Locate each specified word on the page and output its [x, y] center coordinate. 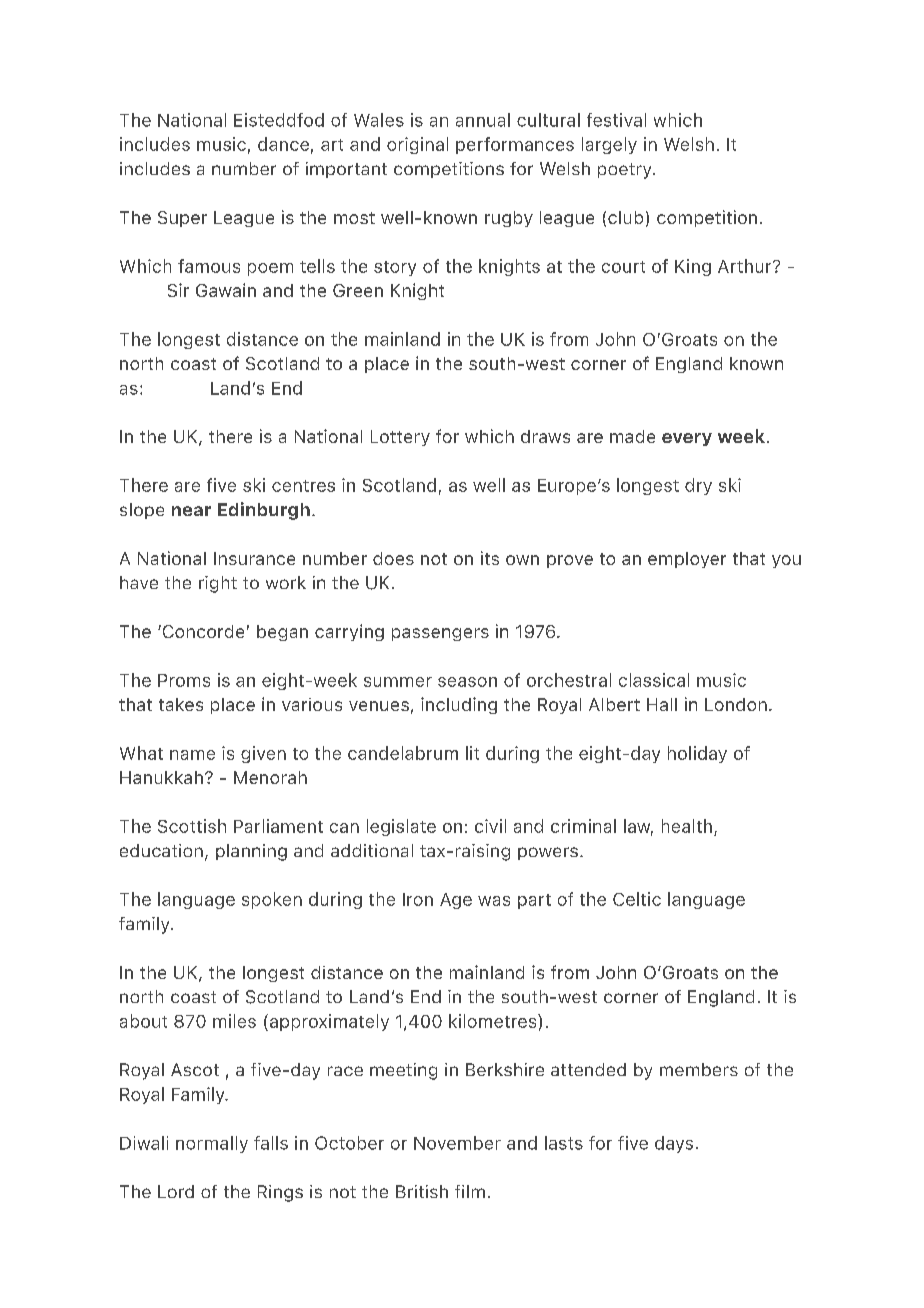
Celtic [637, 899]
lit [472, 753]
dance [283, 144]
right [218, 584]
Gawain [226, 290]
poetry [626, 171]
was [494, 901]
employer [687, 560]
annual [483, 120]
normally [212, 1144]
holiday [697, 754]
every [687, 439]
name [192, 755]
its [490, 558]
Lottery [400, 438]
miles [234, 1021]
